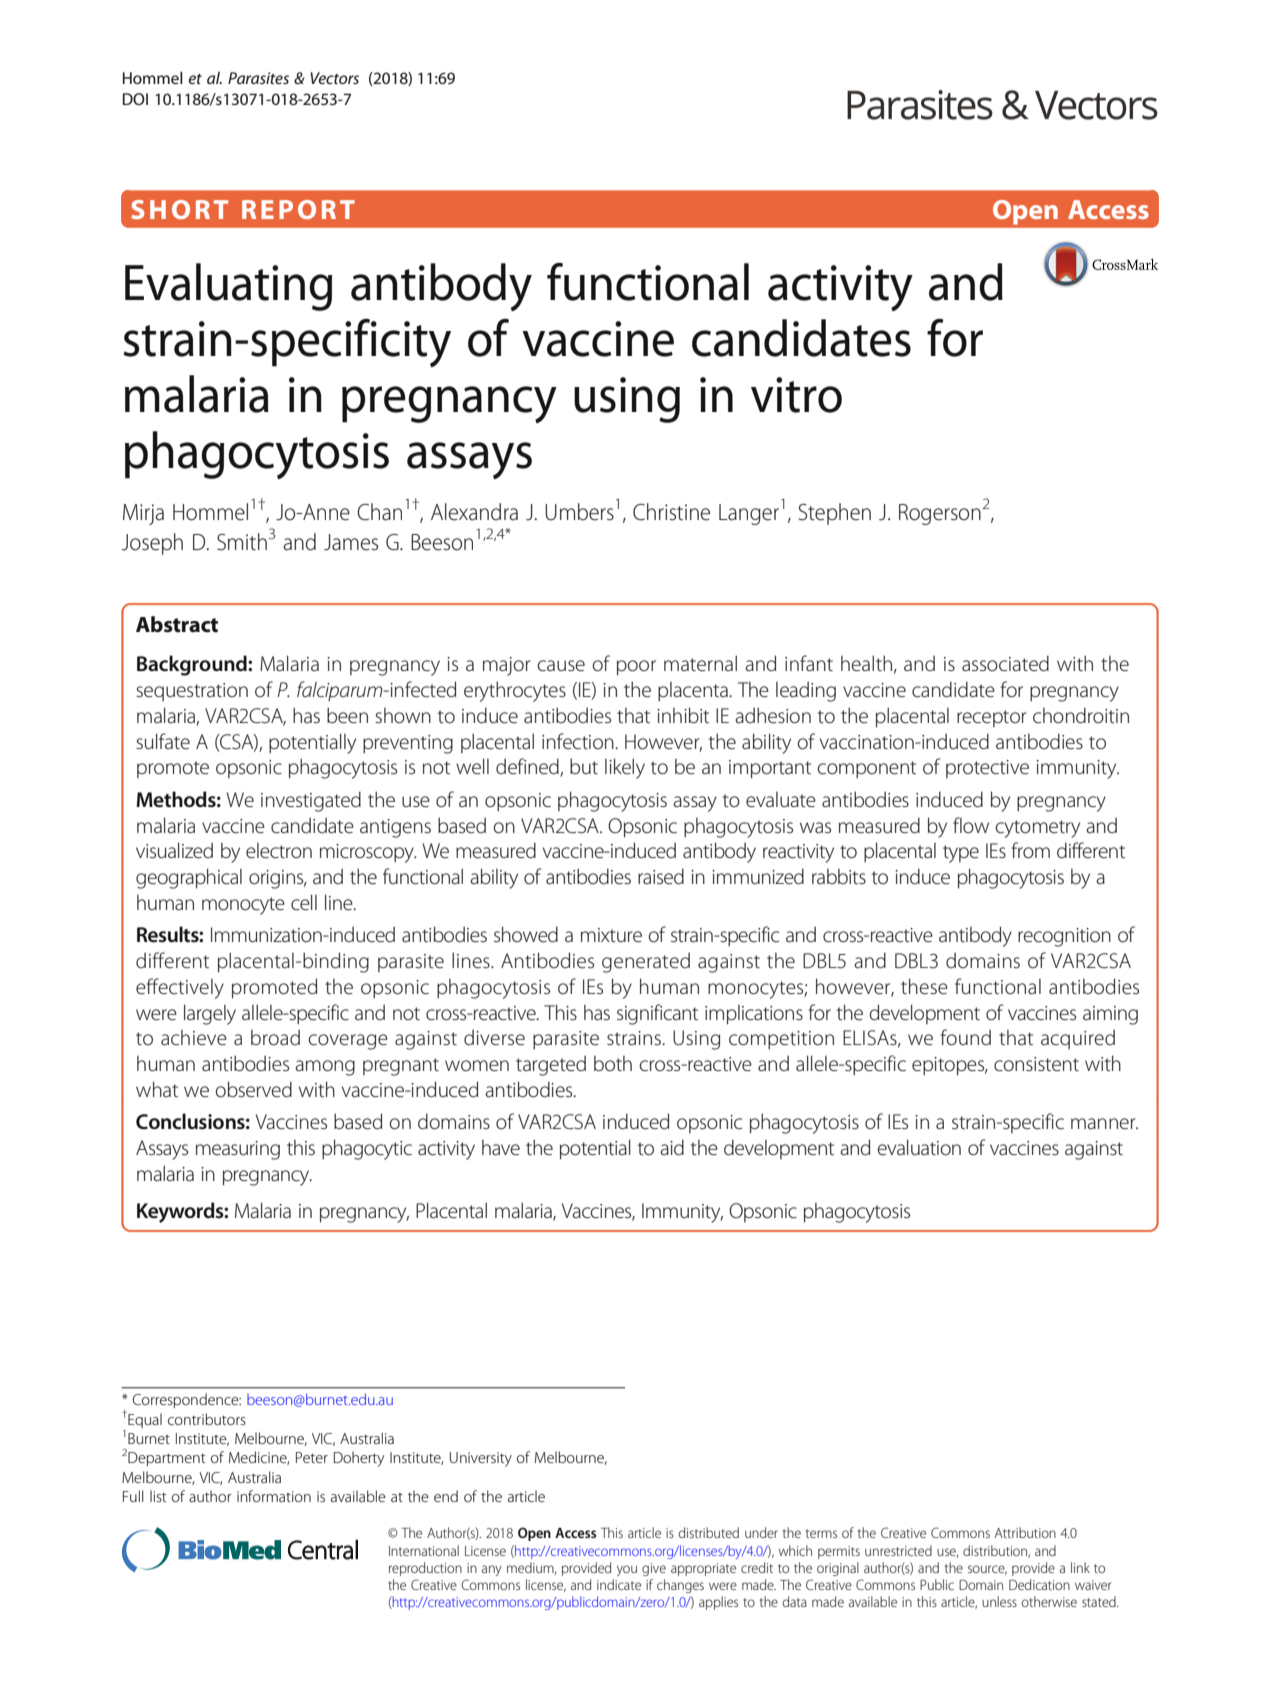 The image size is (1280, 1701). Describe the element at coordinates (238, 1150) in the document. I see `measuring` at that location.
